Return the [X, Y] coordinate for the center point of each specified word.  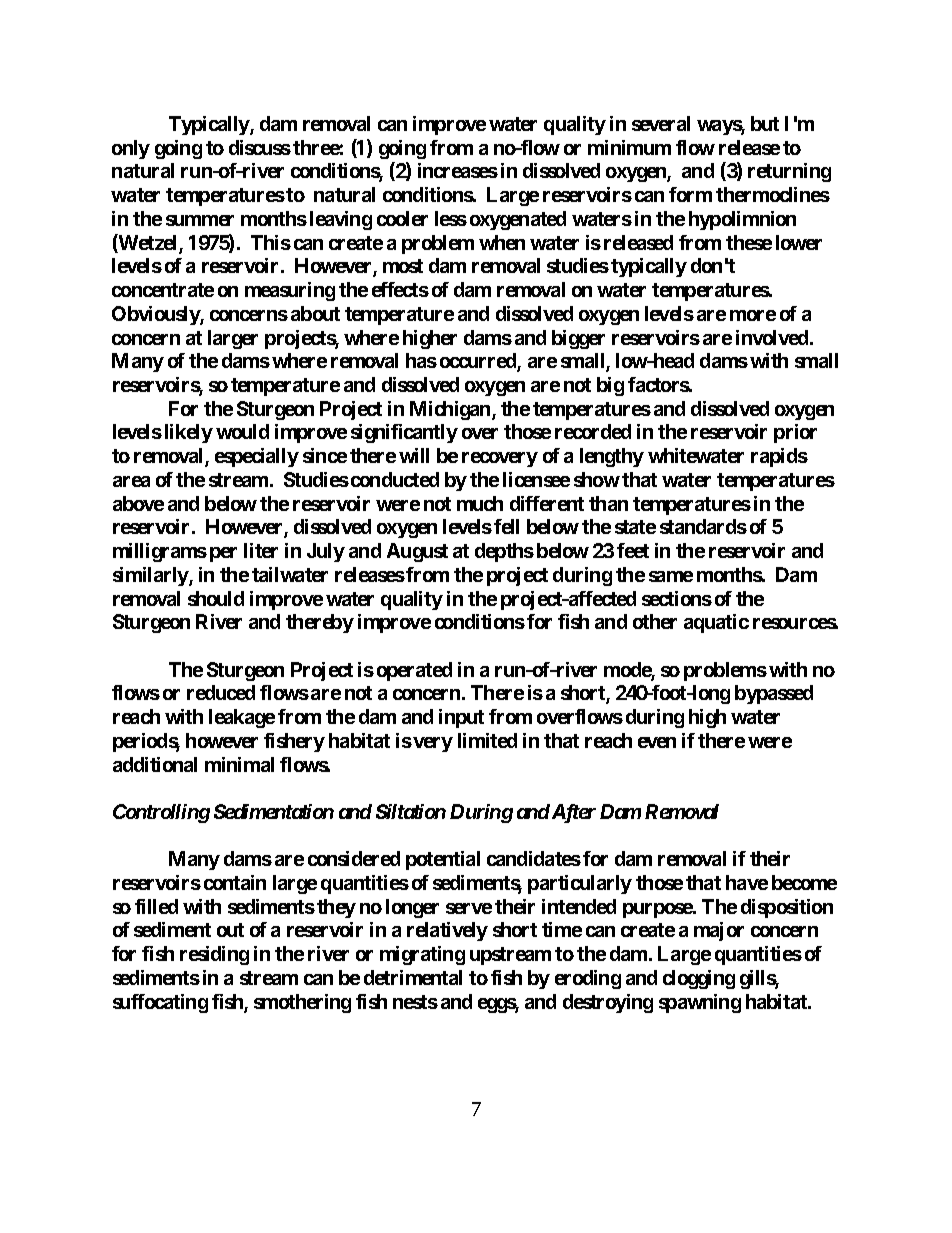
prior [795, 433]
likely [189, 433]
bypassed [774, 694]
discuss [260, 147]
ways [721, 127]
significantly [404, 433]
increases [458, 170]
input [461, 718]
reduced [221, 692]
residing [214, 955]
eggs [498, 1005]
